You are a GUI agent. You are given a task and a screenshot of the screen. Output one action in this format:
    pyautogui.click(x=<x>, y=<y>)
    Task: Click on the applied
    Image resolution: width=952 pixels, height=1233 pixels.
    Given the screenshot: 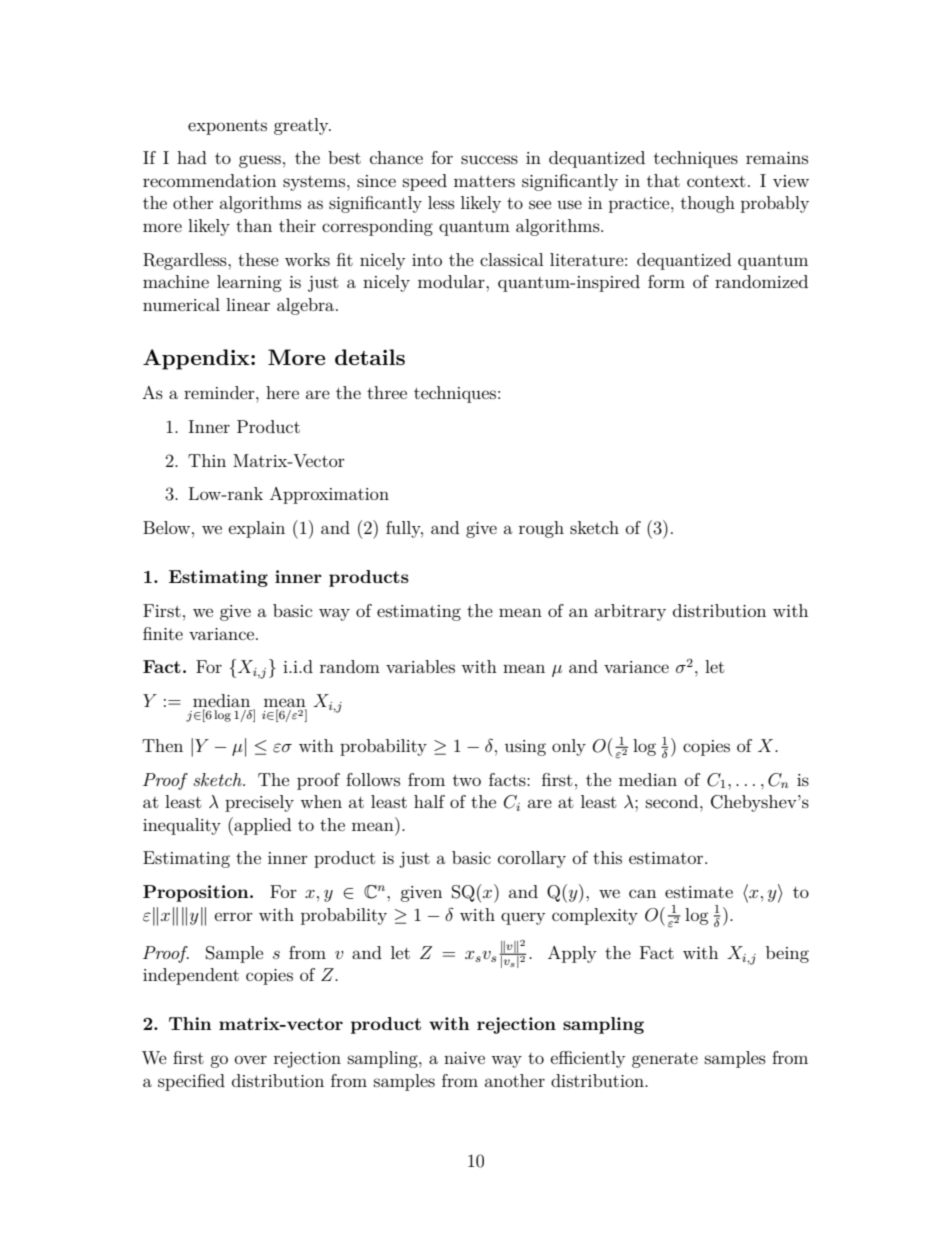 What is the action you would take?
    pyautogui.click(x=261, y=826)
